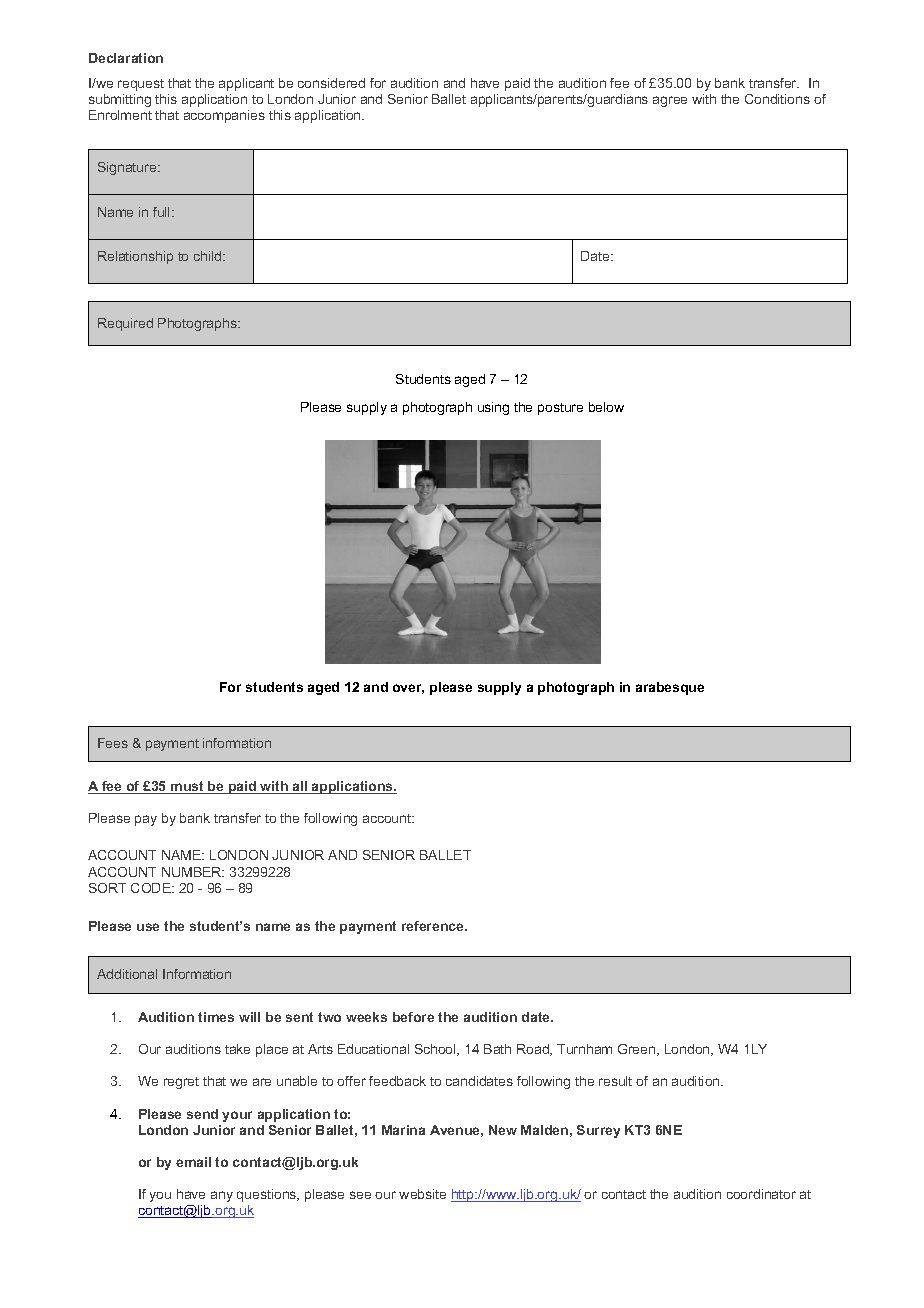 This page has height=1308, width=924. I want to click on Required, so click(125, 324).
